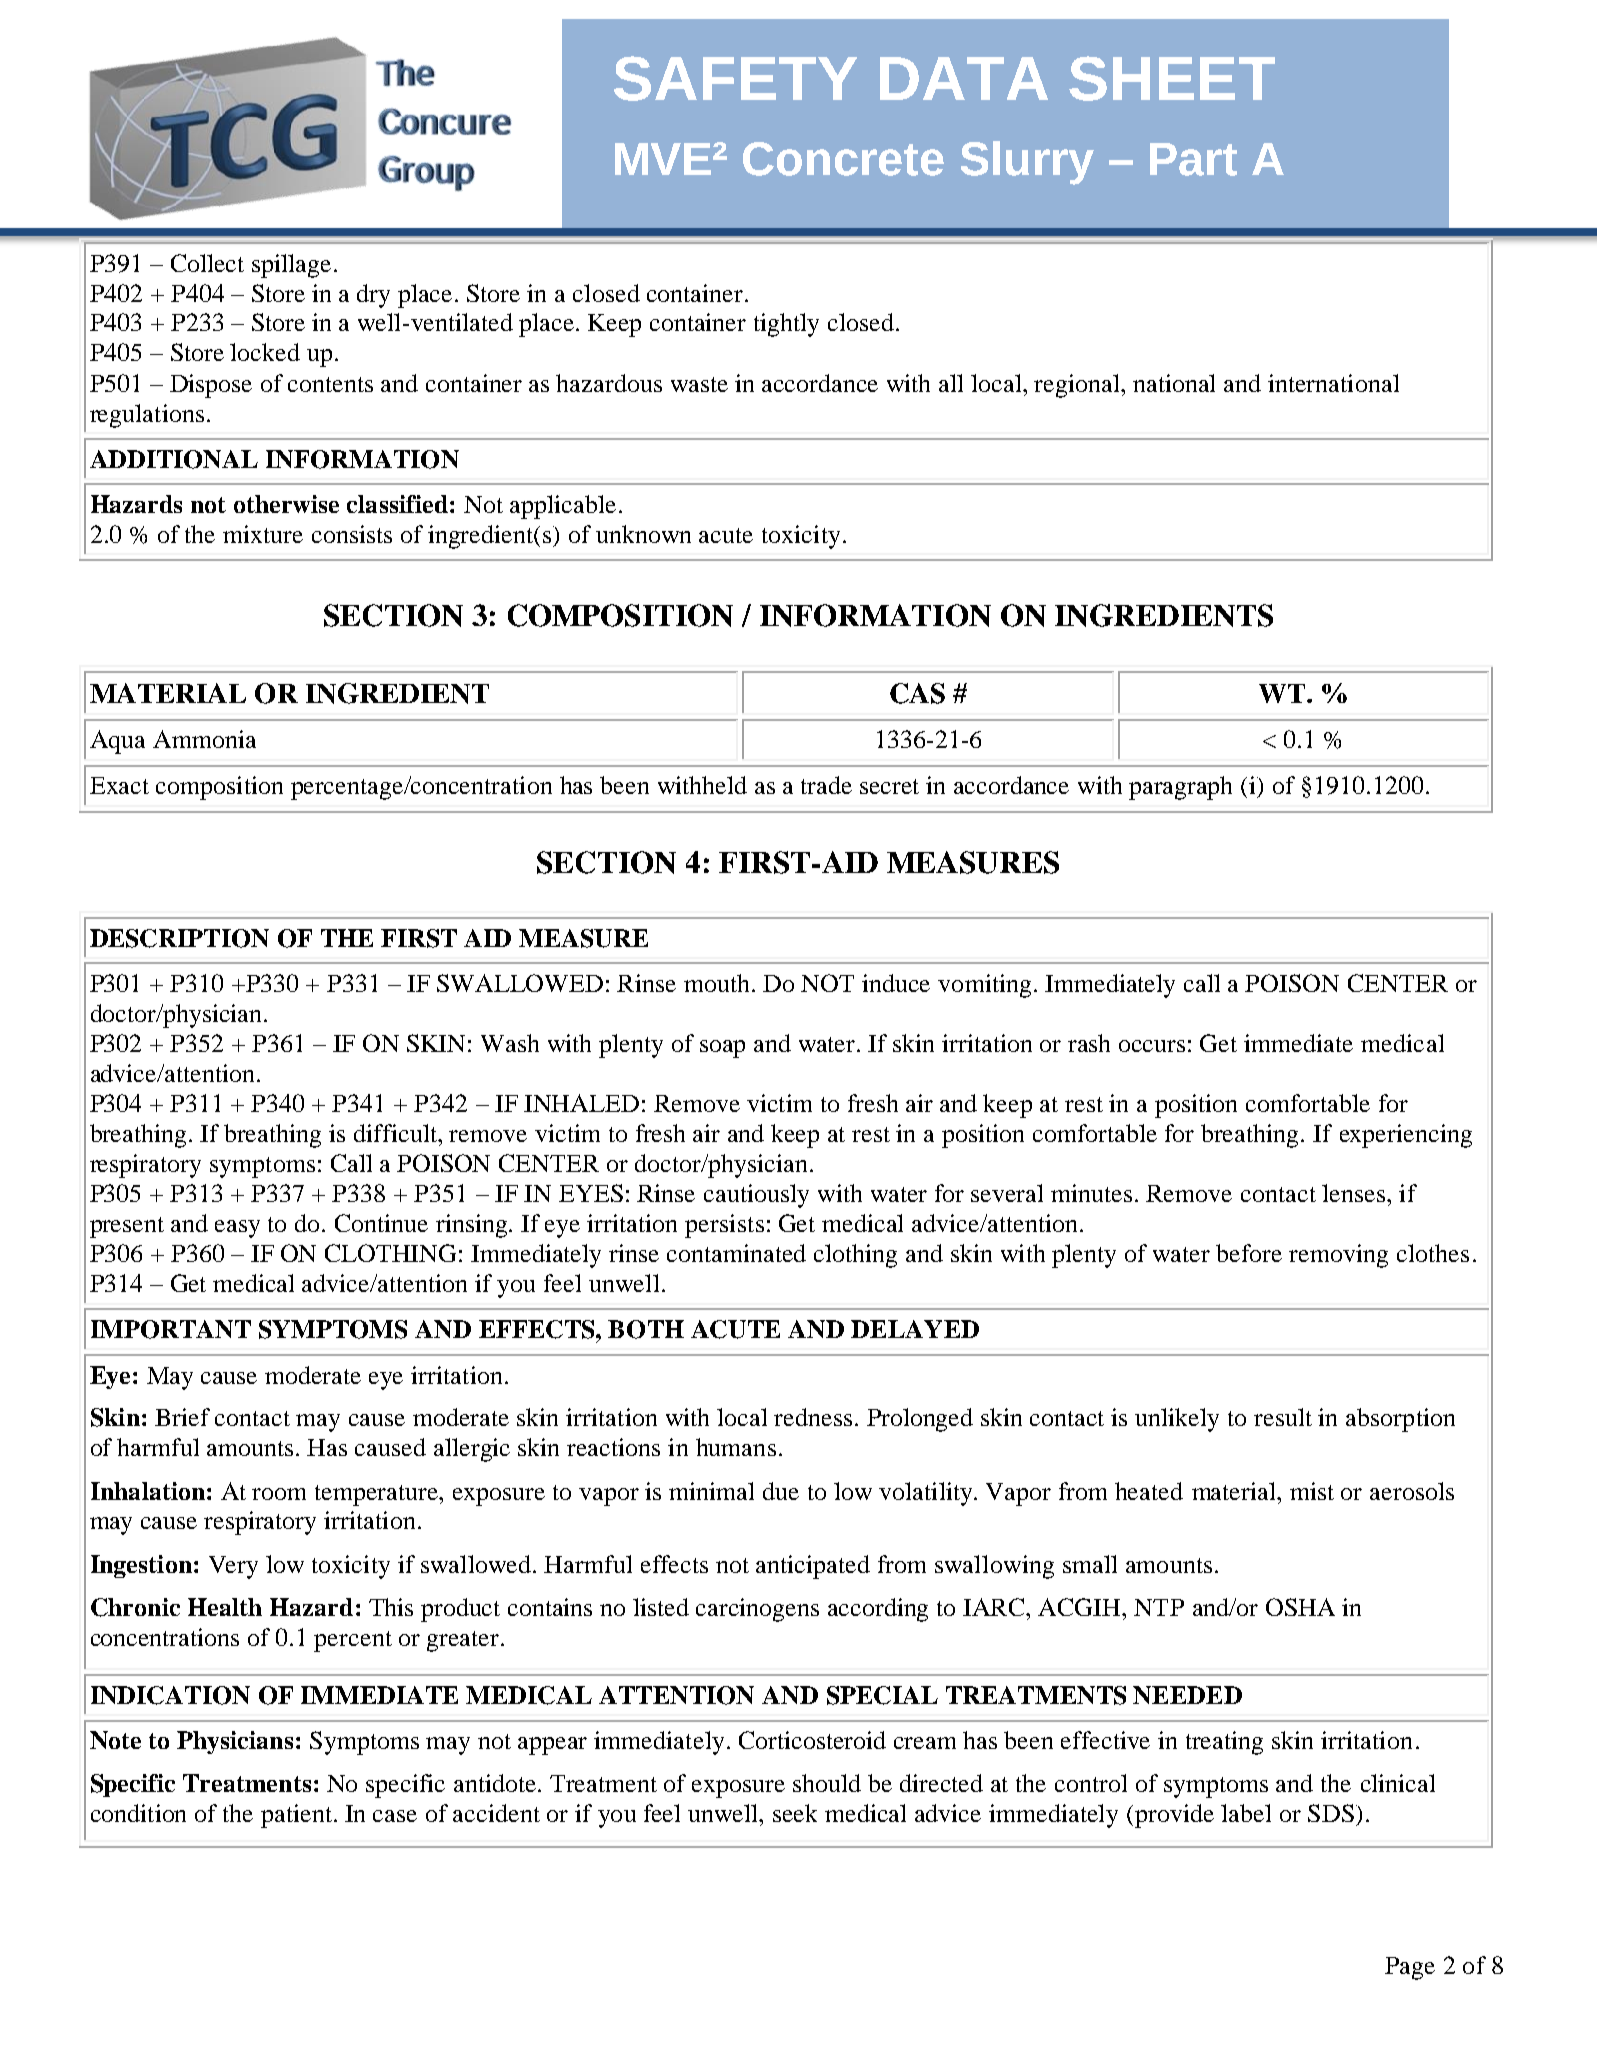 Image resolution: width=1597 pixels, height=2067 pixels. Describe the element at coordinates (843, 159) in the screenshot. I see `Concrete` at that location.
